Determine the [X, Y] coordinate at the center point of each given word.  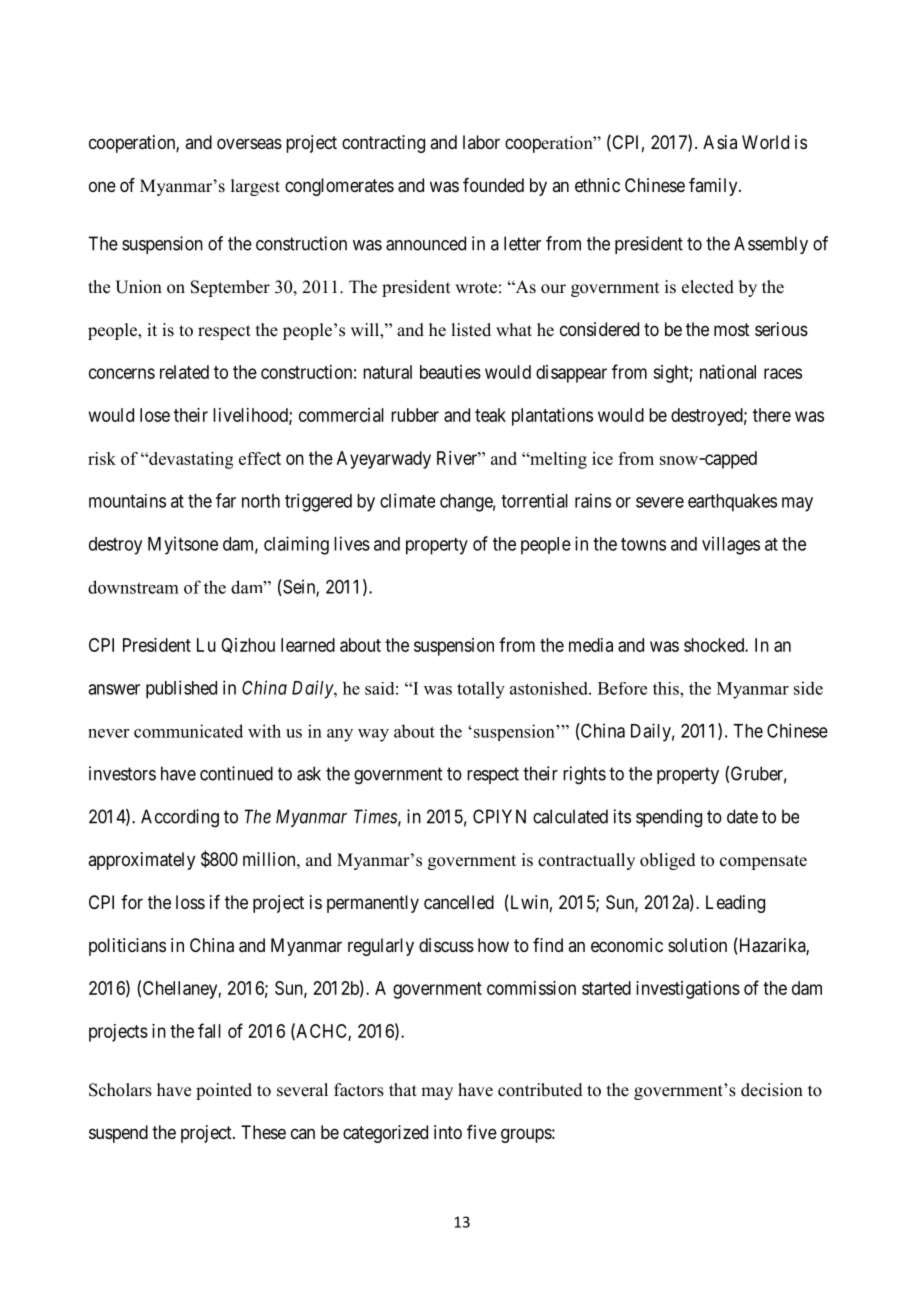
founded [493, 185]
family [714, 187]
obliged [668, 861]
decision [772, 1090]
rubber [415, 415]
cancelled [459, 902]
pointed [224, 1091]
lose [155, 415]
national [728, 372]
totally [481, 690]
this [667, 688]
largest [255, 187]
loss [190, 902]
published [181, 689]
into [448, 1132]
